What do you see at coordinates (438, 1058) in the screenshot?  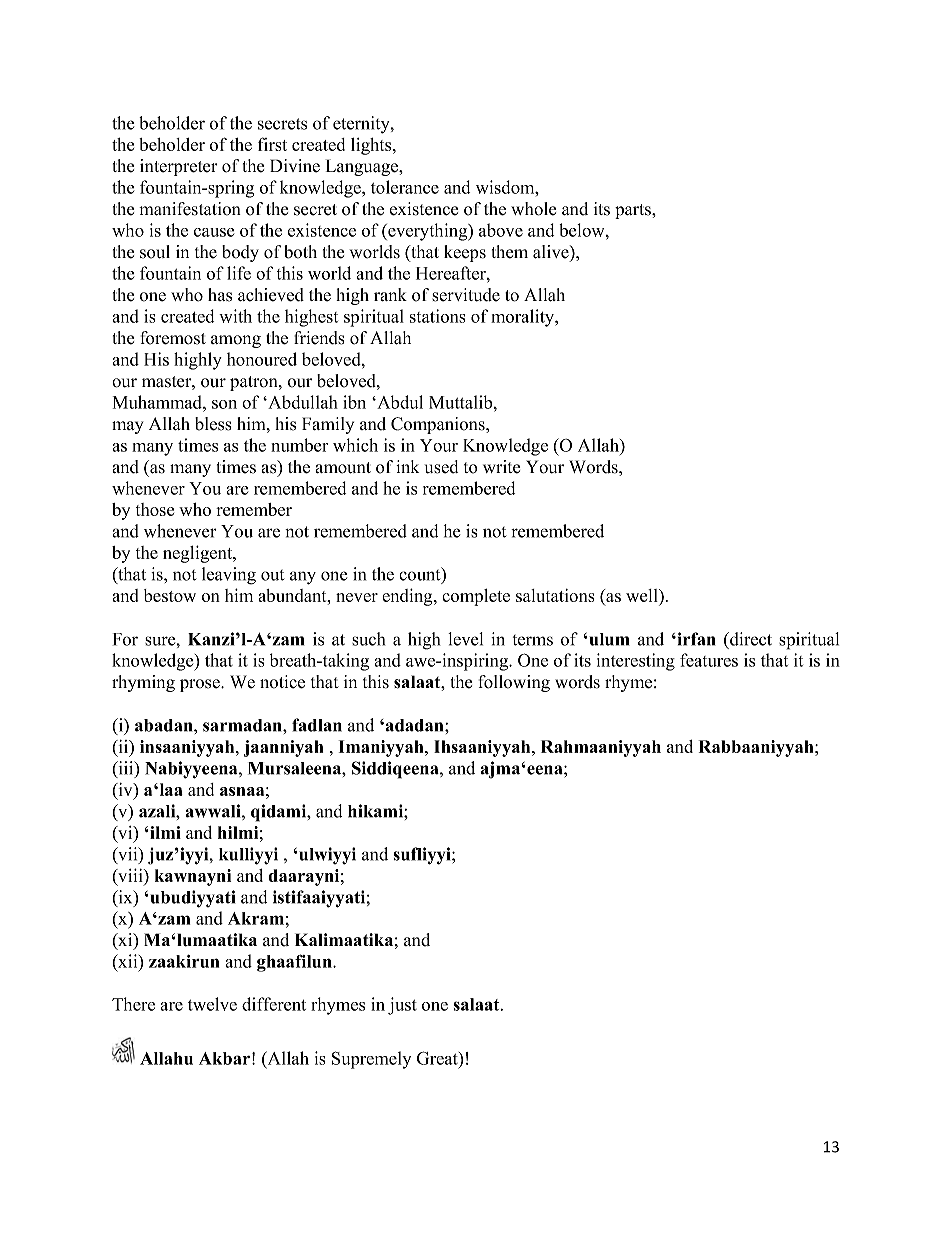 I see `Great` at bounding box center [438, 1058].
